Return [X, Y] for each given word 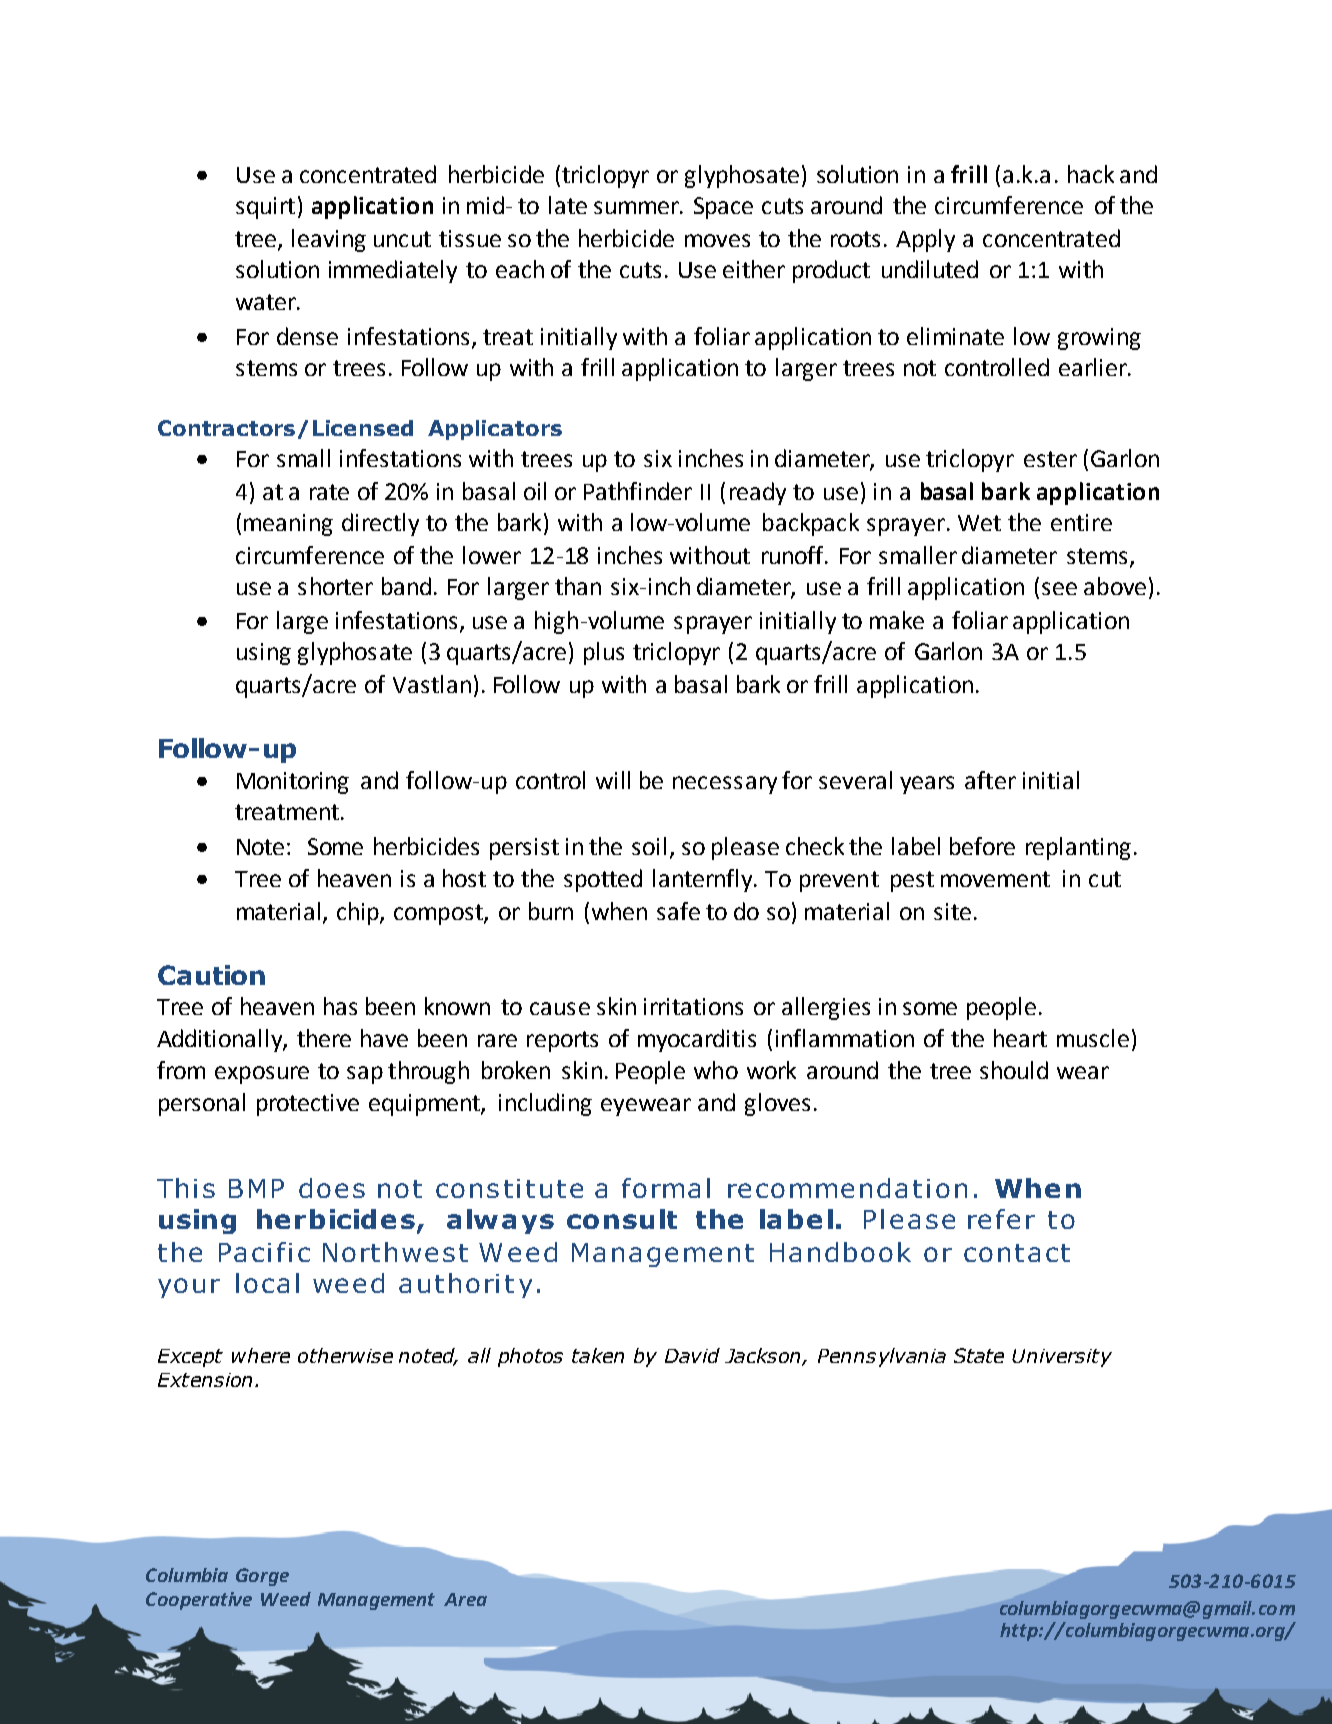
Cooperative [199, 1601]
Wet [979, 523]
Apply [925, 240]
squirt [265, 208]
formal [666, 1188]
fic [293, 1252]
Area [465, 1599]
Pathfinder [638, 491]
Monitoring [293, 783]
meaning [288, 525]
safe [678, 911]
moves [717, 240]
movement [995, 879]
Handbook [840, 1252]
